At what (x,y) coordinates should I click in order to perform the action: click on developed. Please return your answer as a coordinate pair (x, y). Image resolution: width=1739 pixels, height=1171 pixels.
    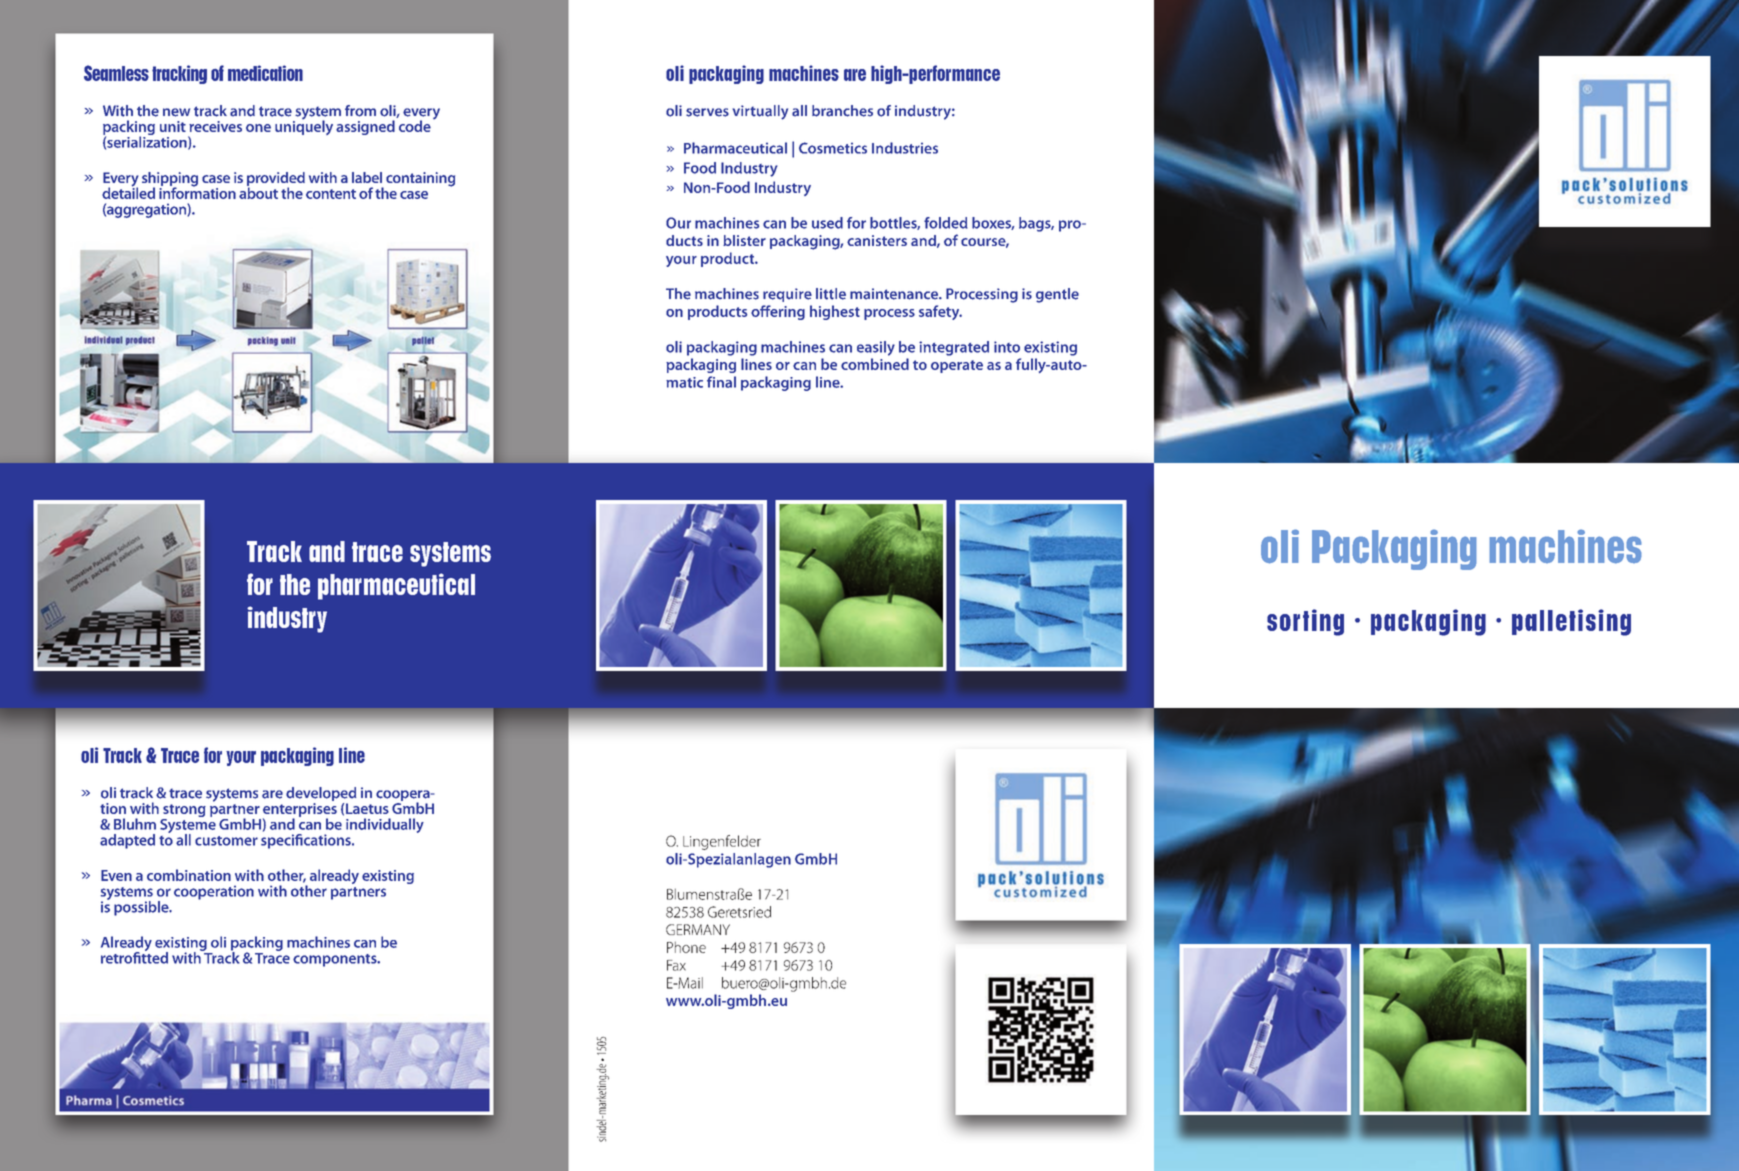
    Looking at the image, I should click on (321, 795).
